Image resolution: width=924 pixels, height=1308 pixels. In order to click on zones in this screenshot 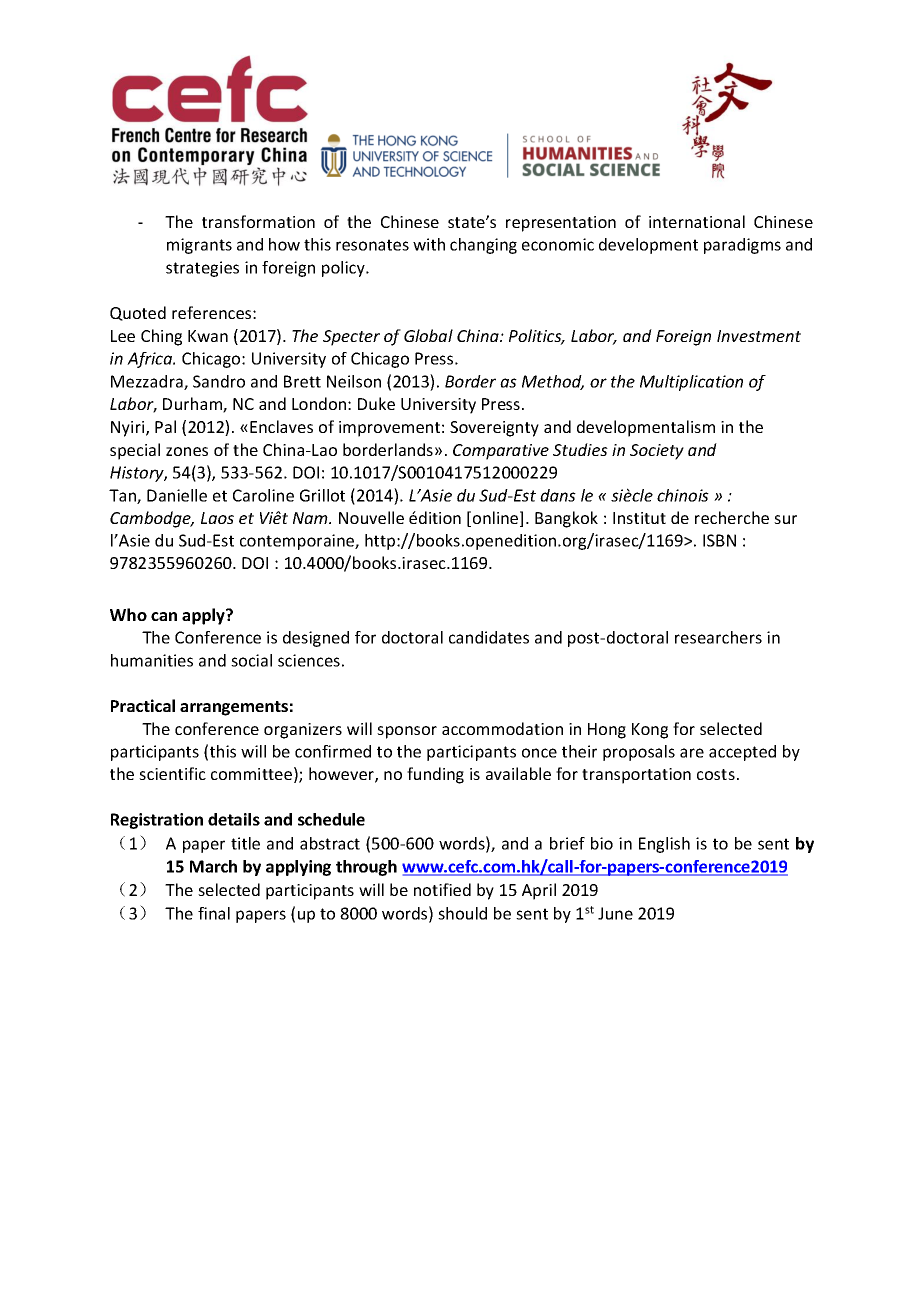, I will do `click(187, 451)`.
